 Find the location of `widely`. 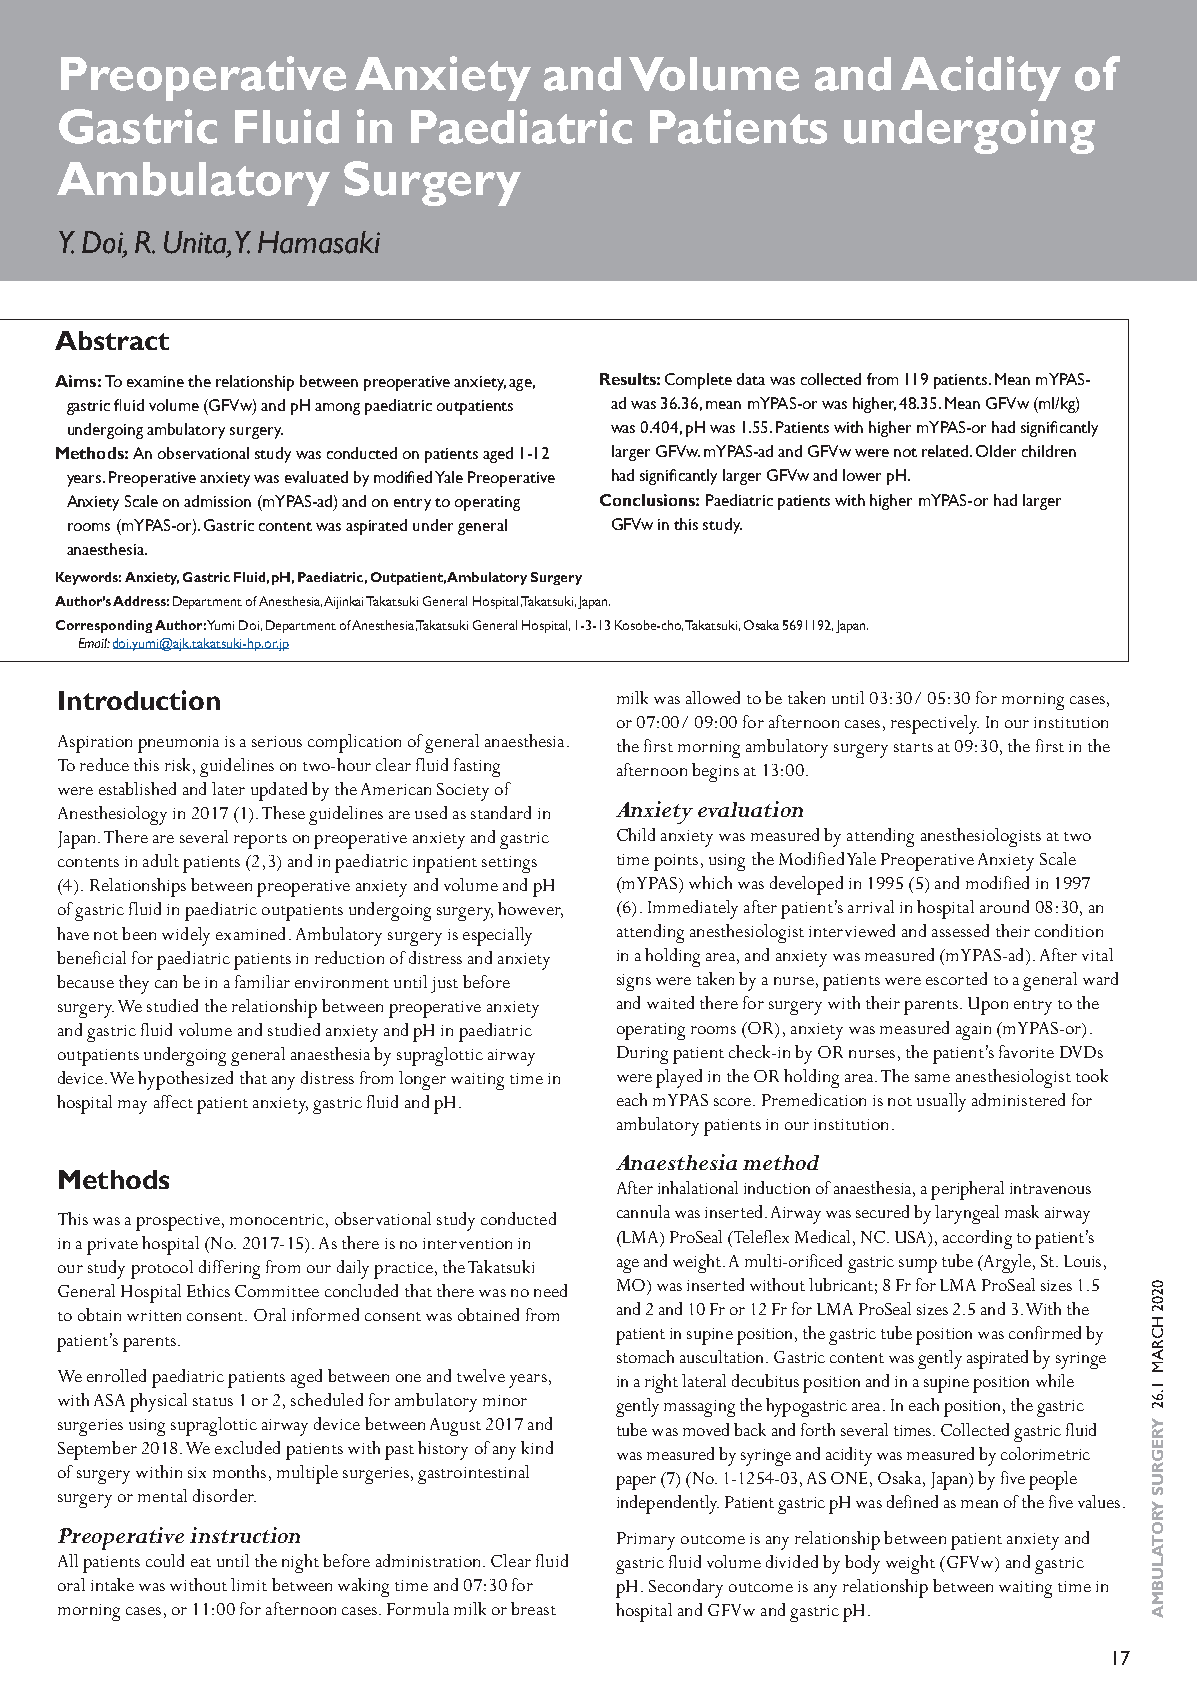

widely is located at coordinates (186, 936).
